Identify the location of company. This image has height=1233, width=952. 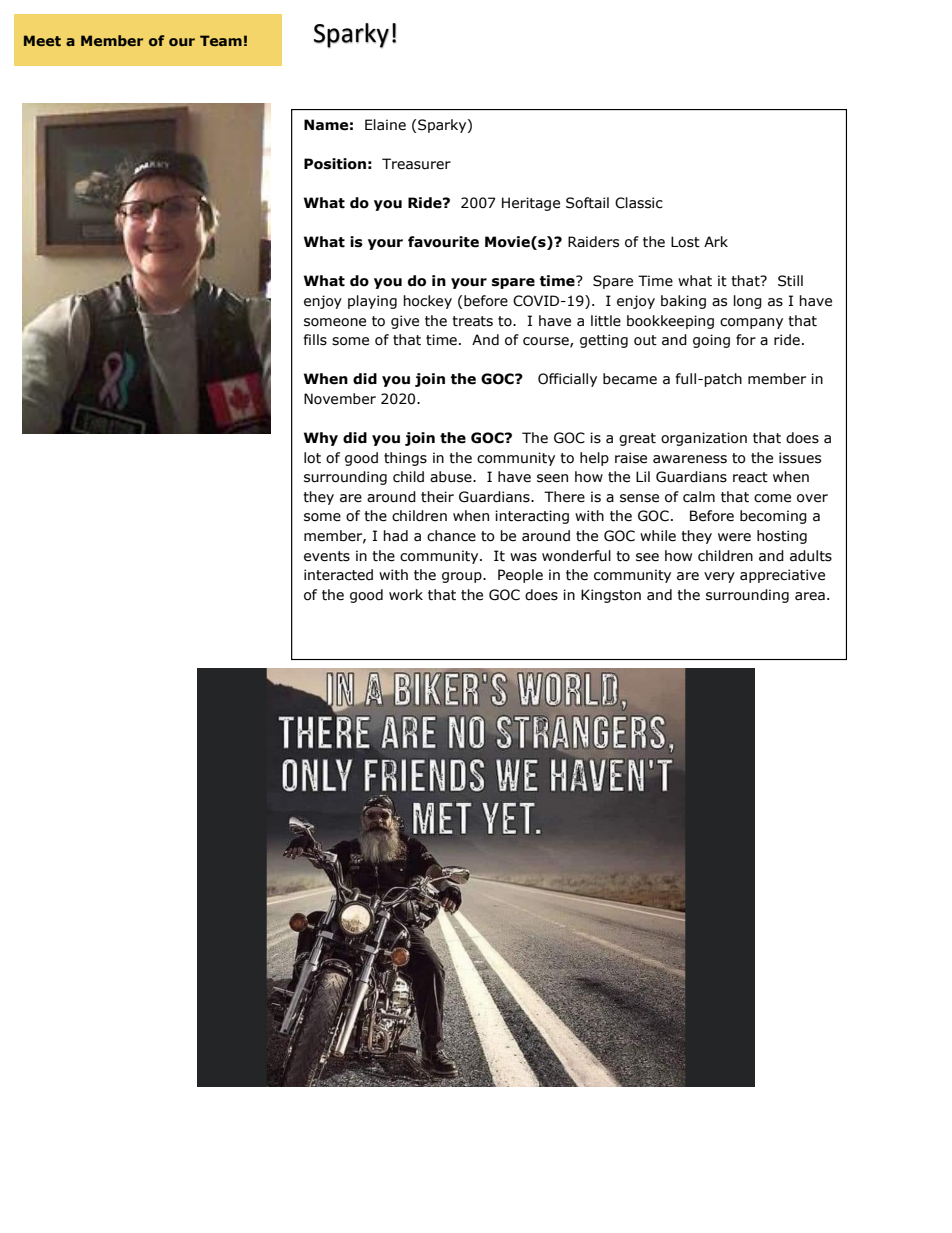
(751, 323).
